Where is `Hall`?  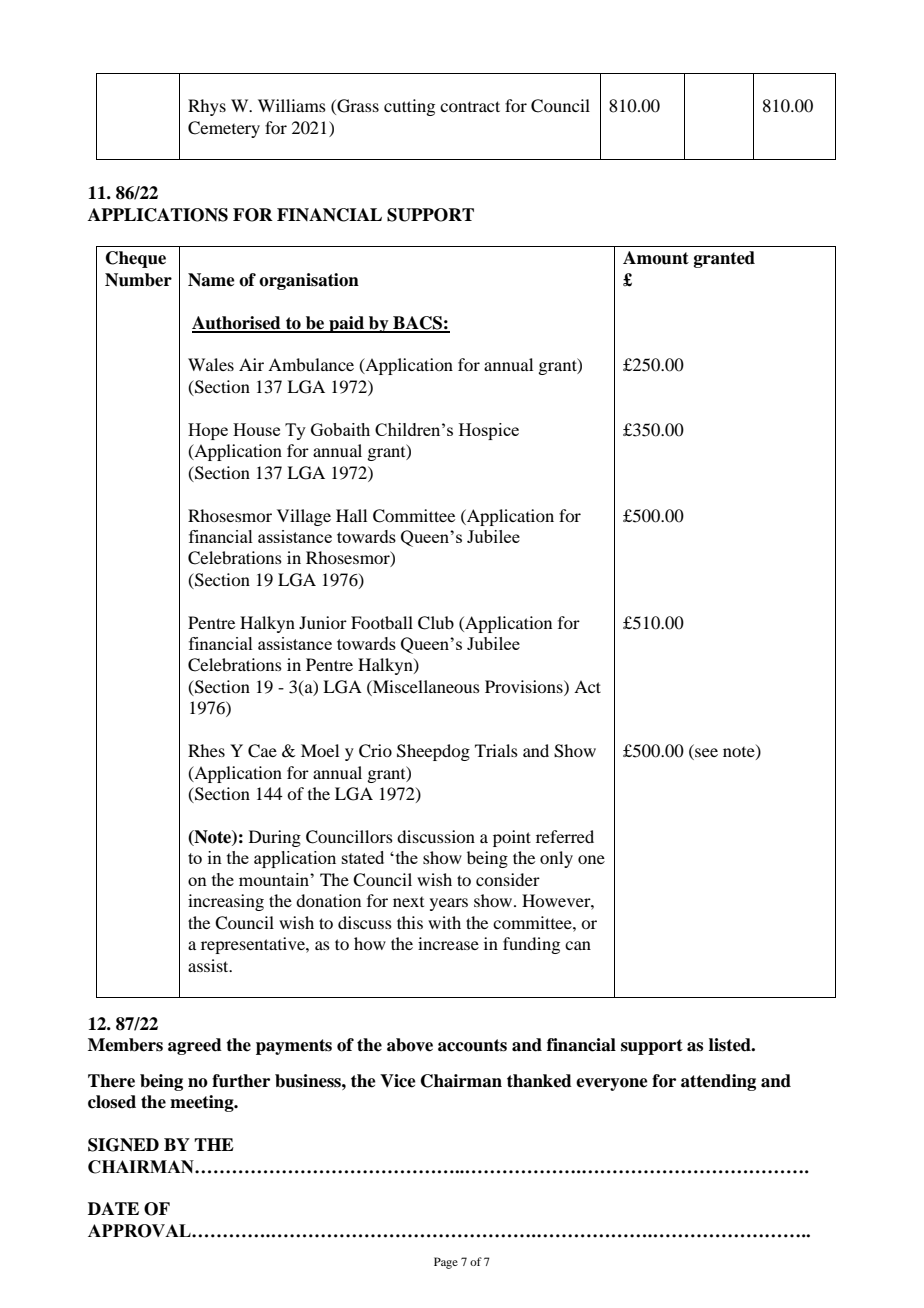 Hall is located at coordinates (351, 515).
